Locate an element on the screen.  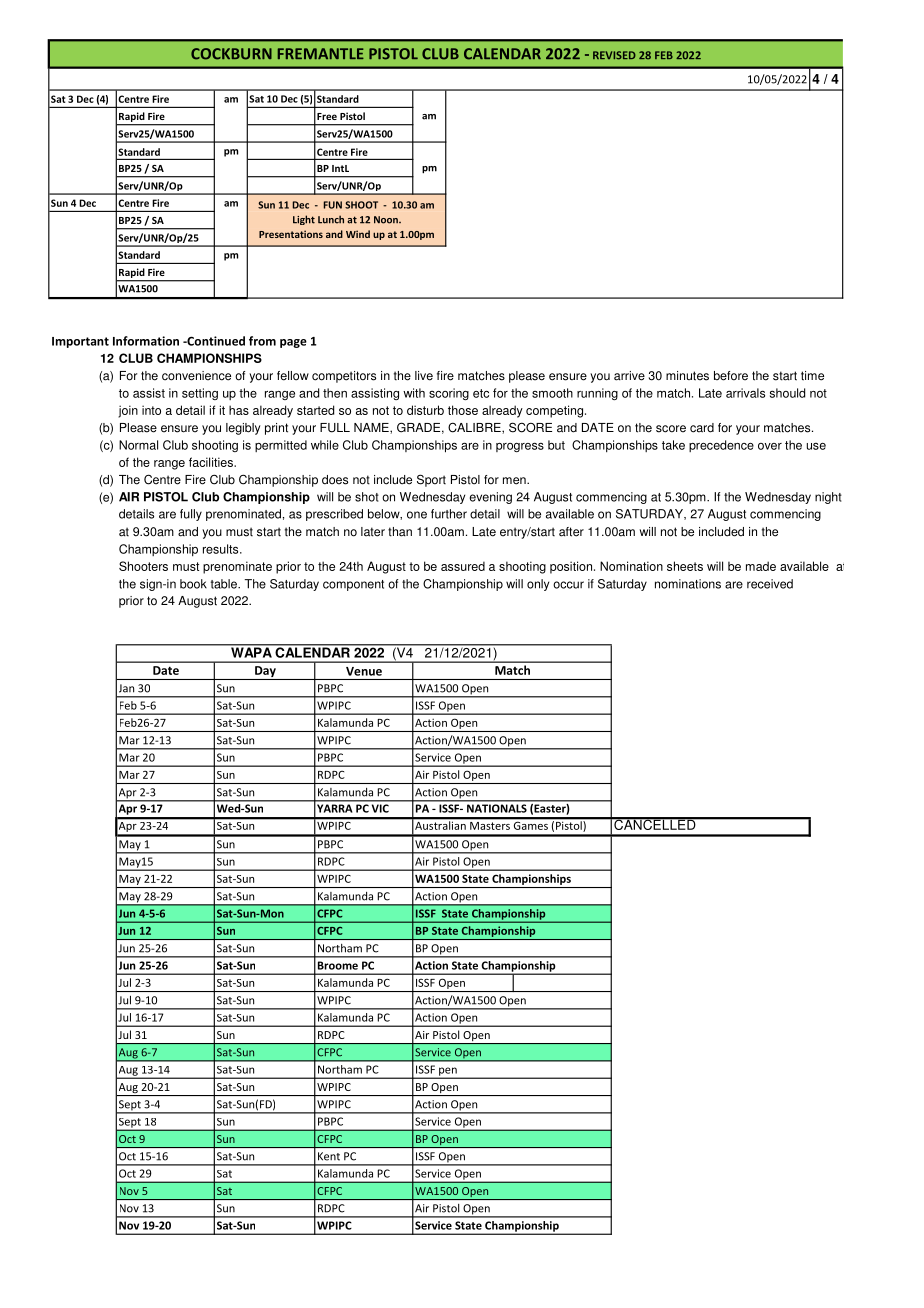
only is located at coordinates (538, 585).
